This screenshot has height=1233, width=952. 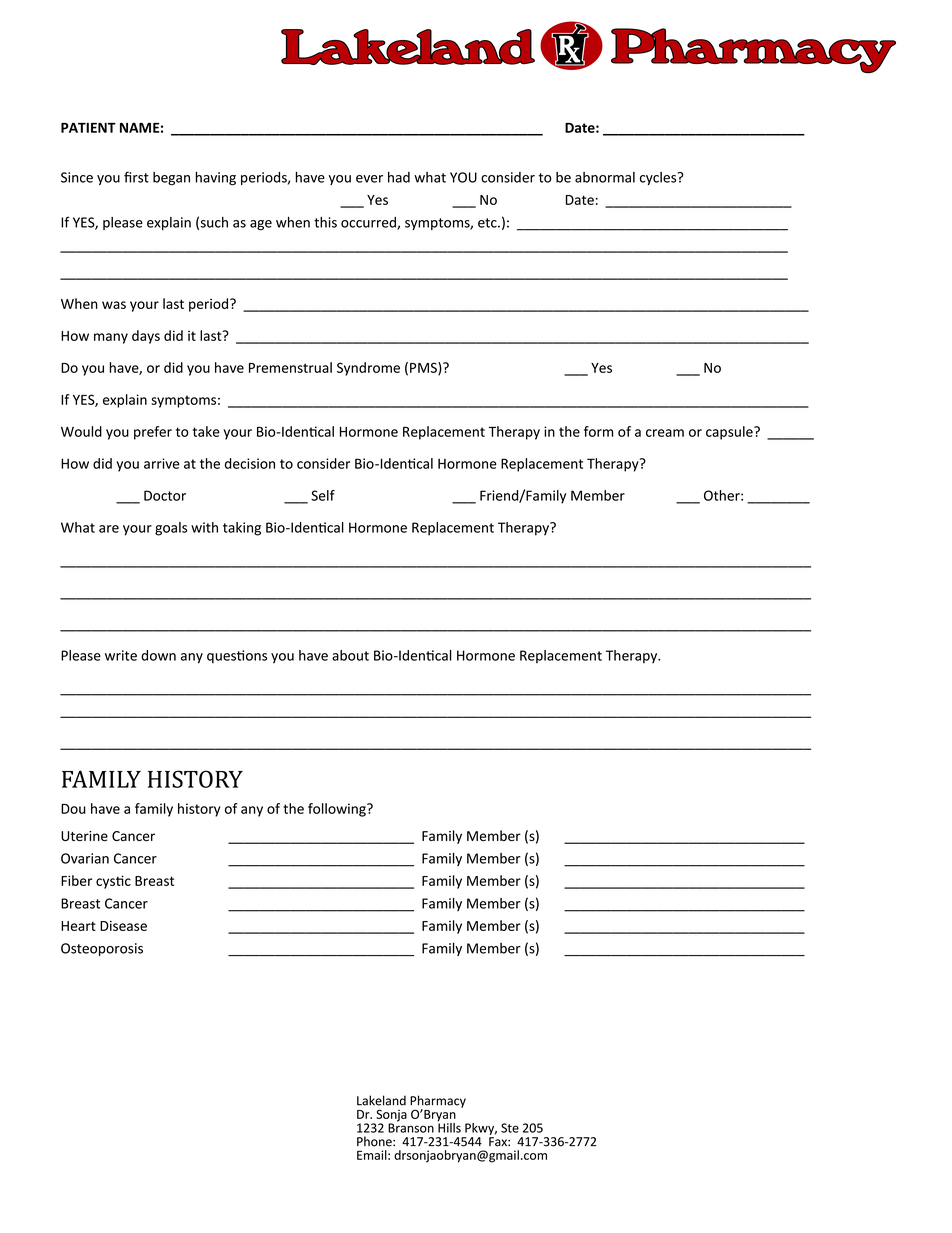 I want to click on Fax, so click(x=499, y=1142).
